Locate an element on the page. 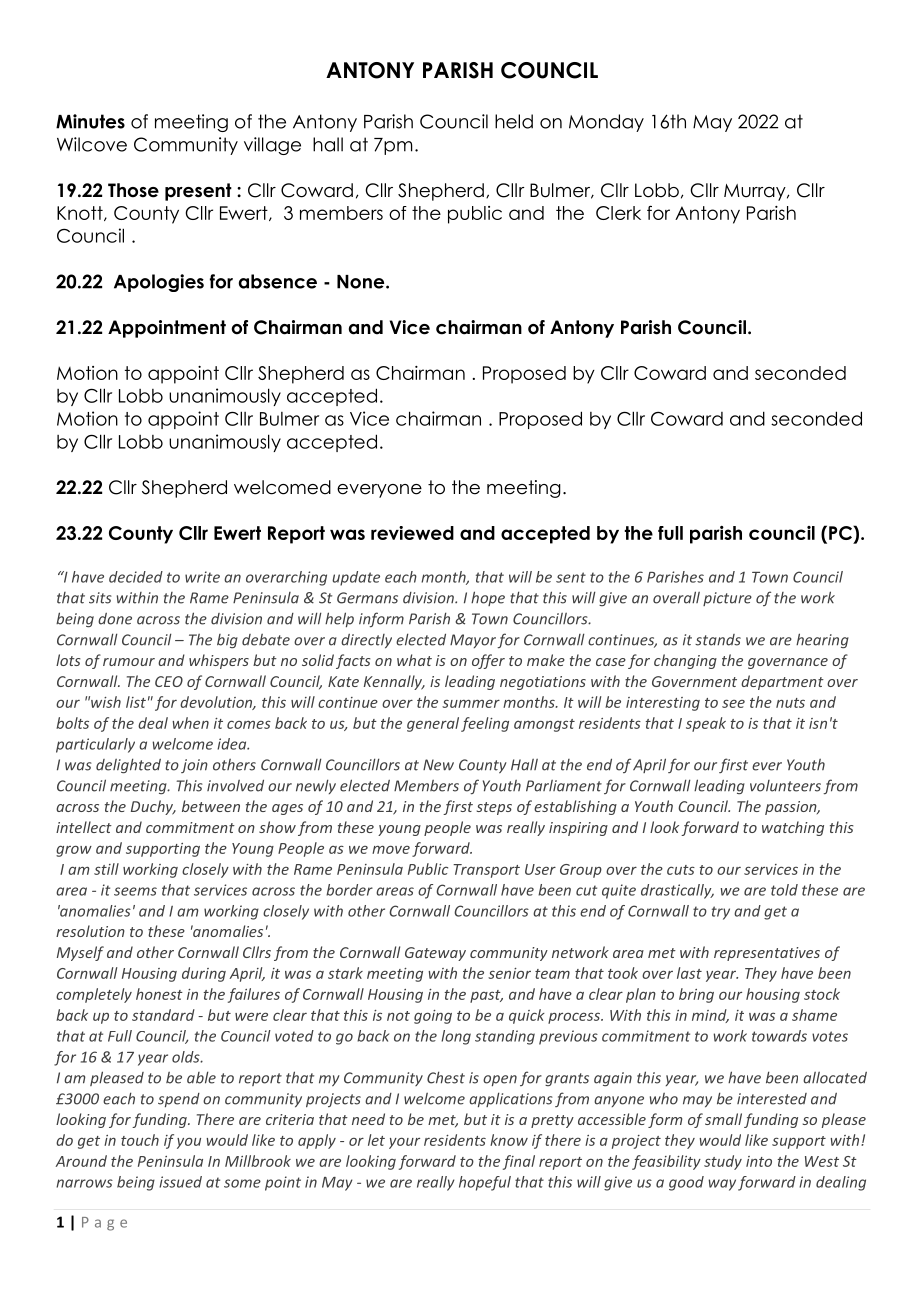  touch is located at coordinates (140, 1140).
